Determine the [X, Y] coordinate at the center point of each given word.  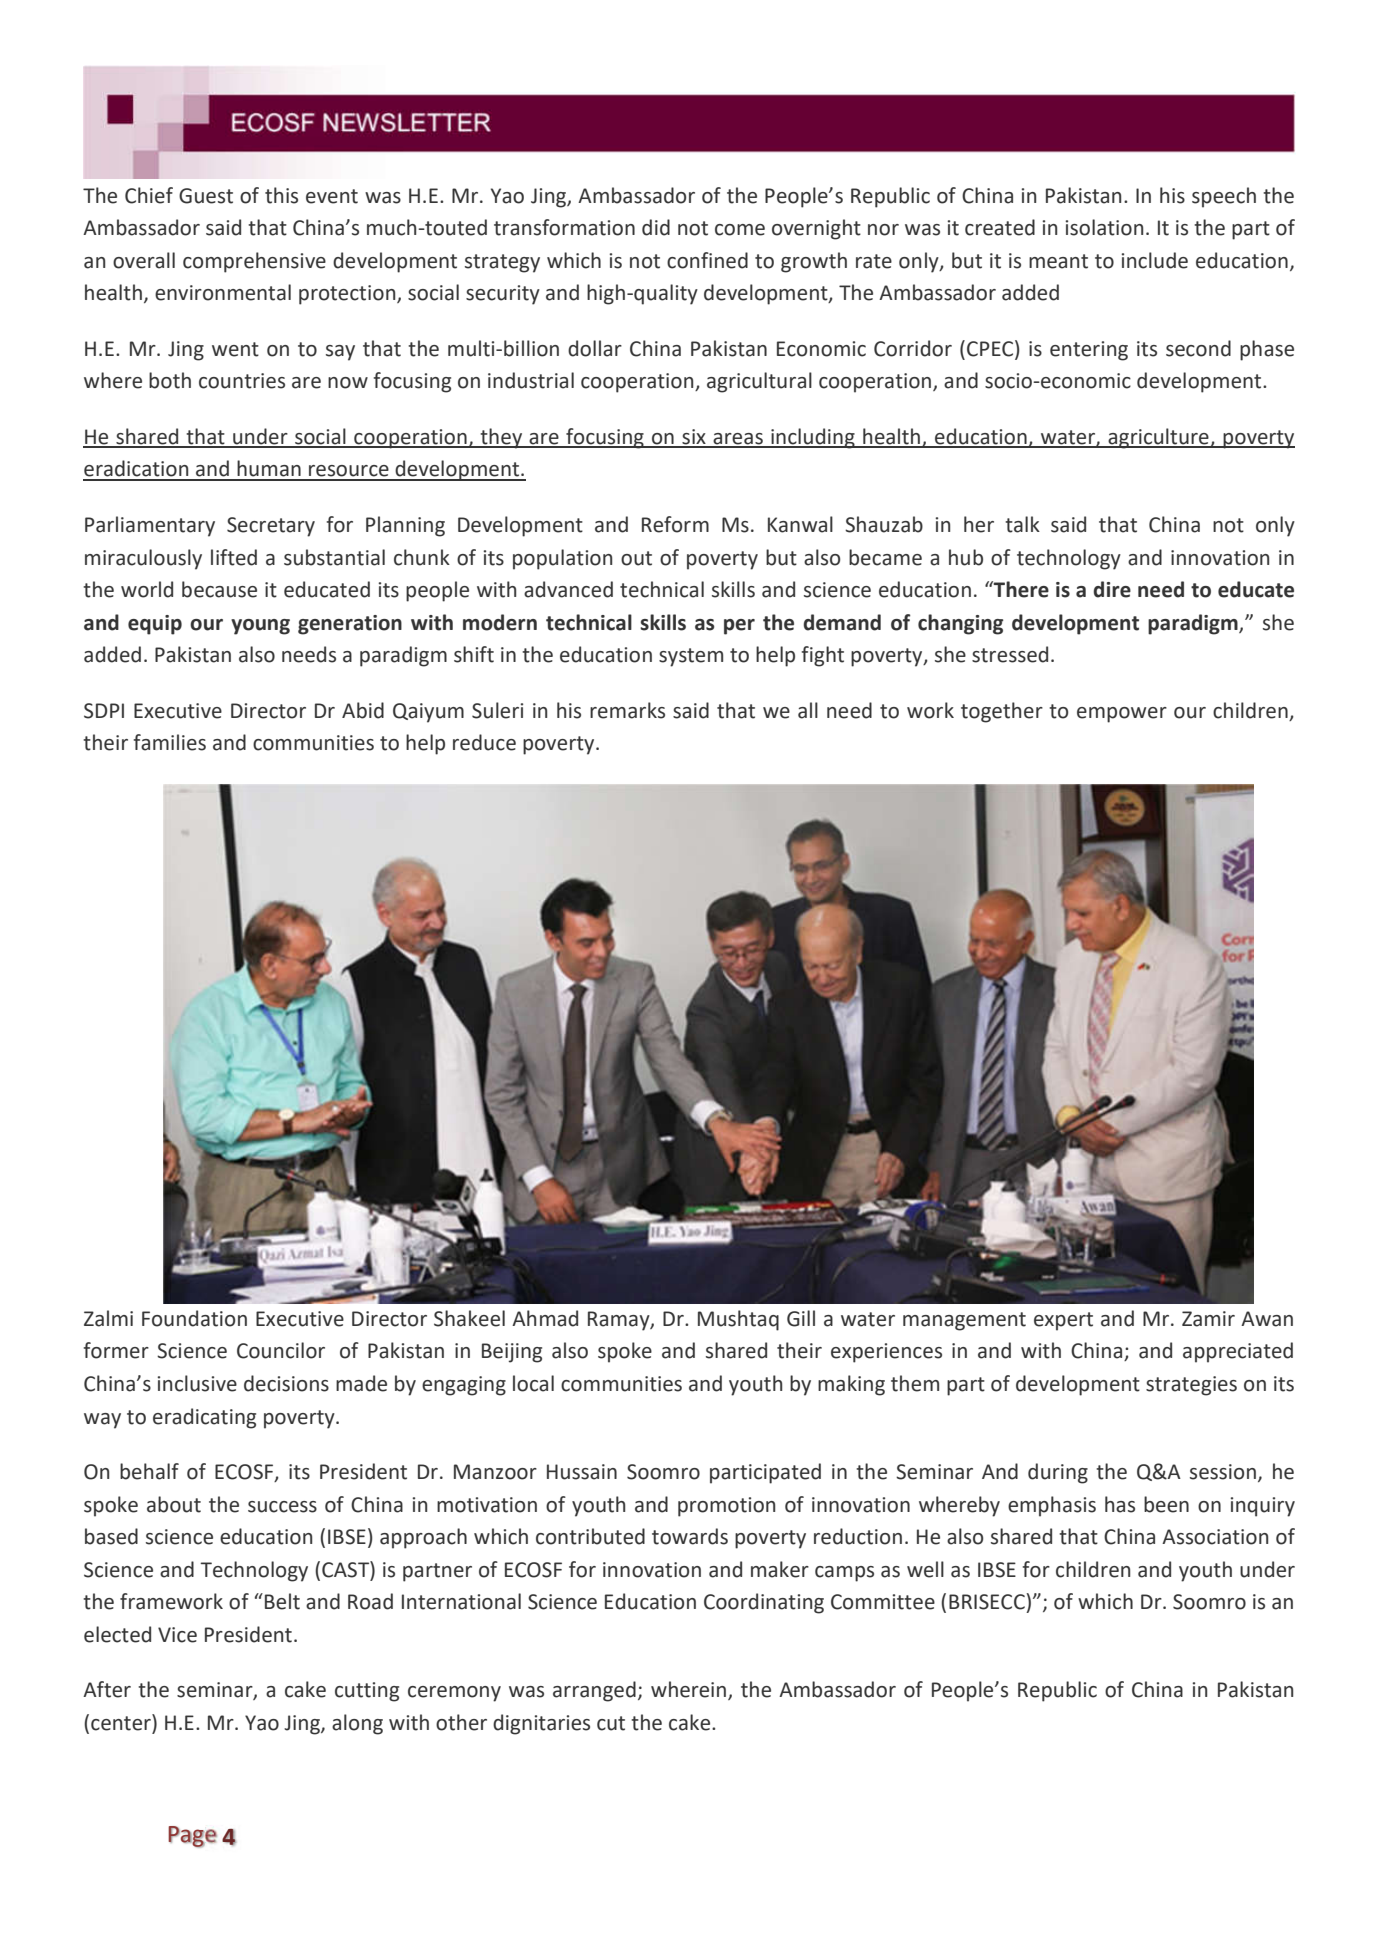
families [170, 742]
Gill [801, 1318]
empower [1122, 715]
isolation [1104, 227]
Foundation [194, 1318]
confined [707, 260]
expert [1063, 1321]
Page [192, 1837]
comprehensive [254, 262]
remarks [627, 710]
